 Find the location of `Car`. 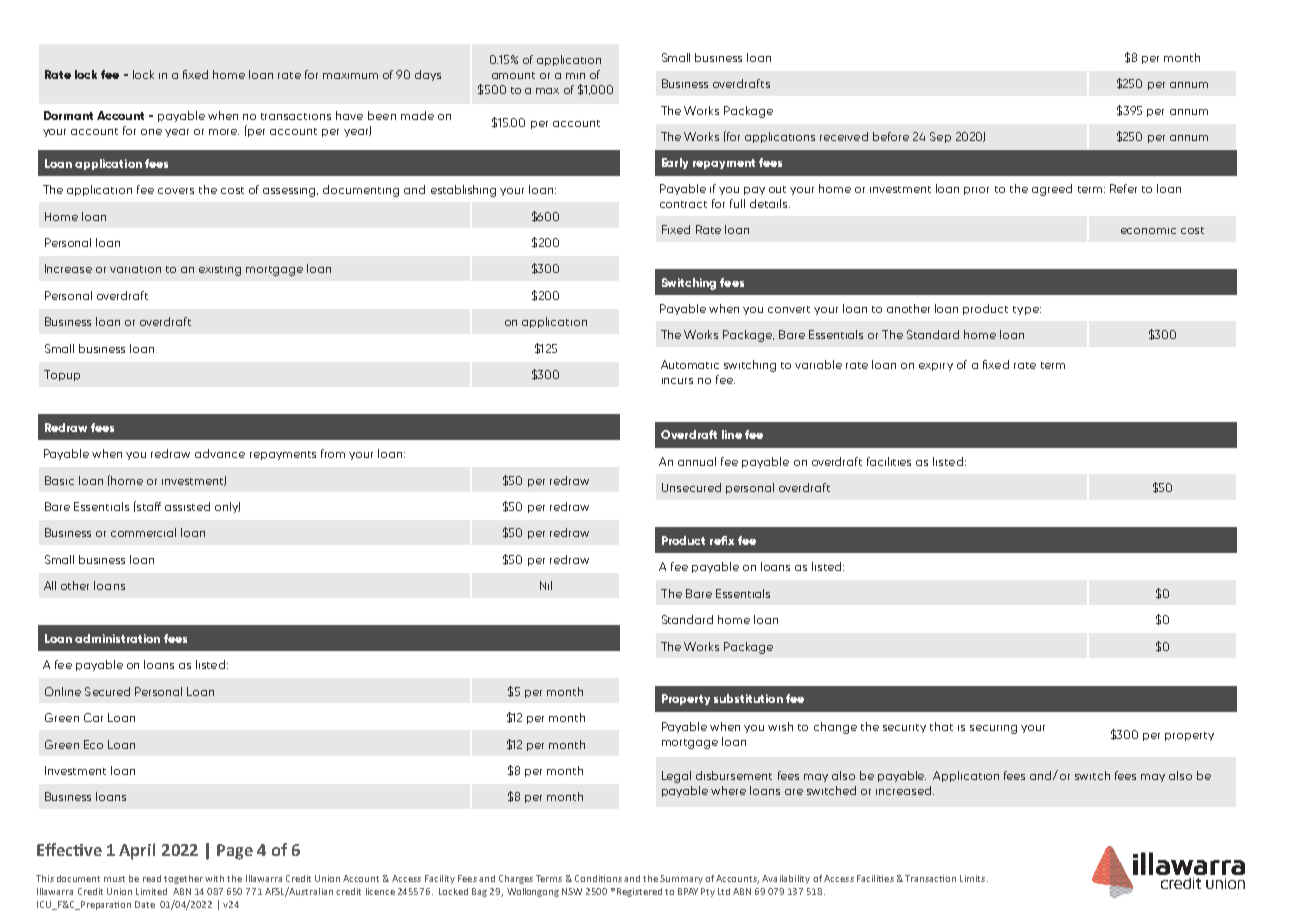

Car is located at coordinates (93, 717).
